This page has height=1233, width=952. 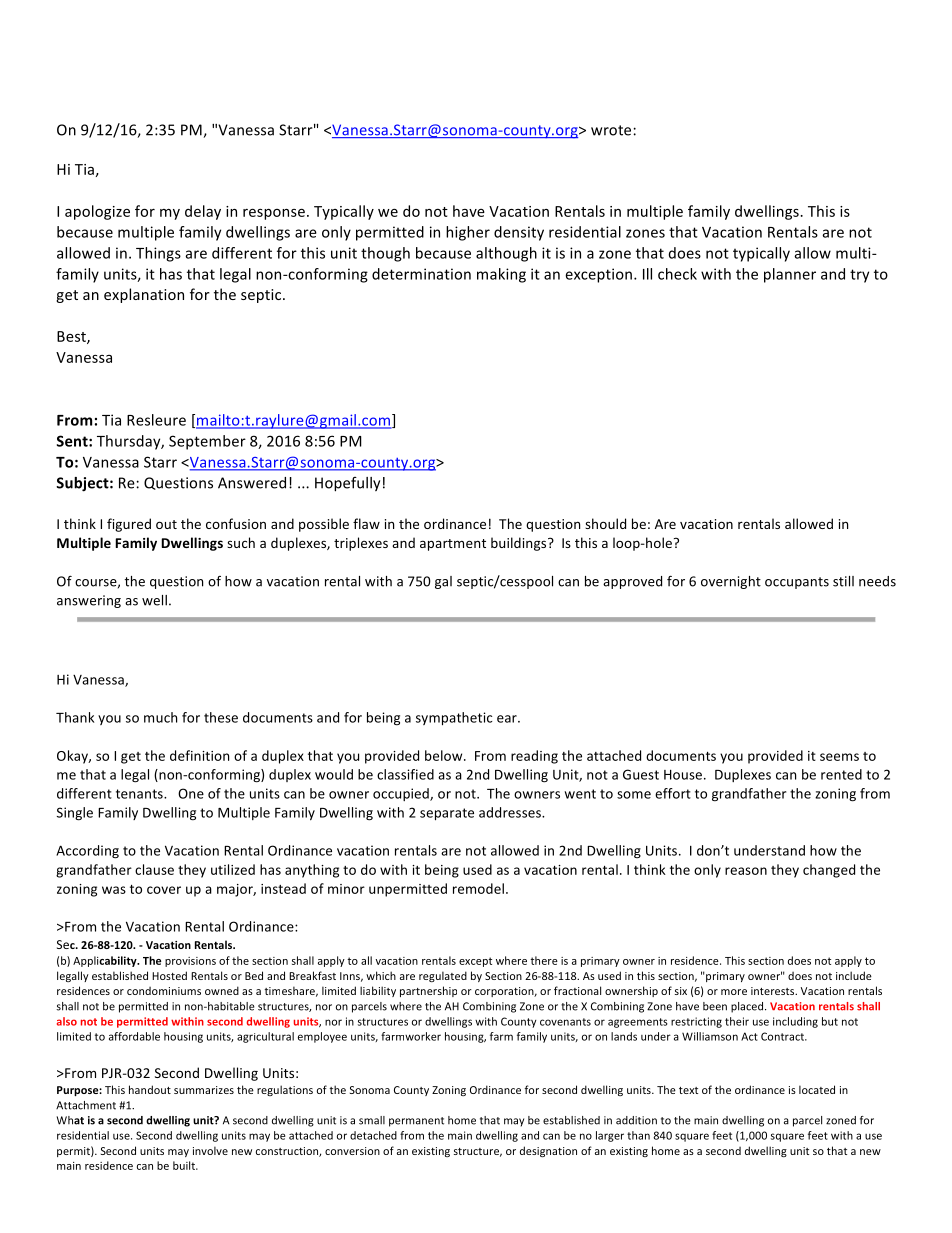 What do you see at coordinates (797, 583) in the page?
I see `occupants` at bounding box center [797, 583].
